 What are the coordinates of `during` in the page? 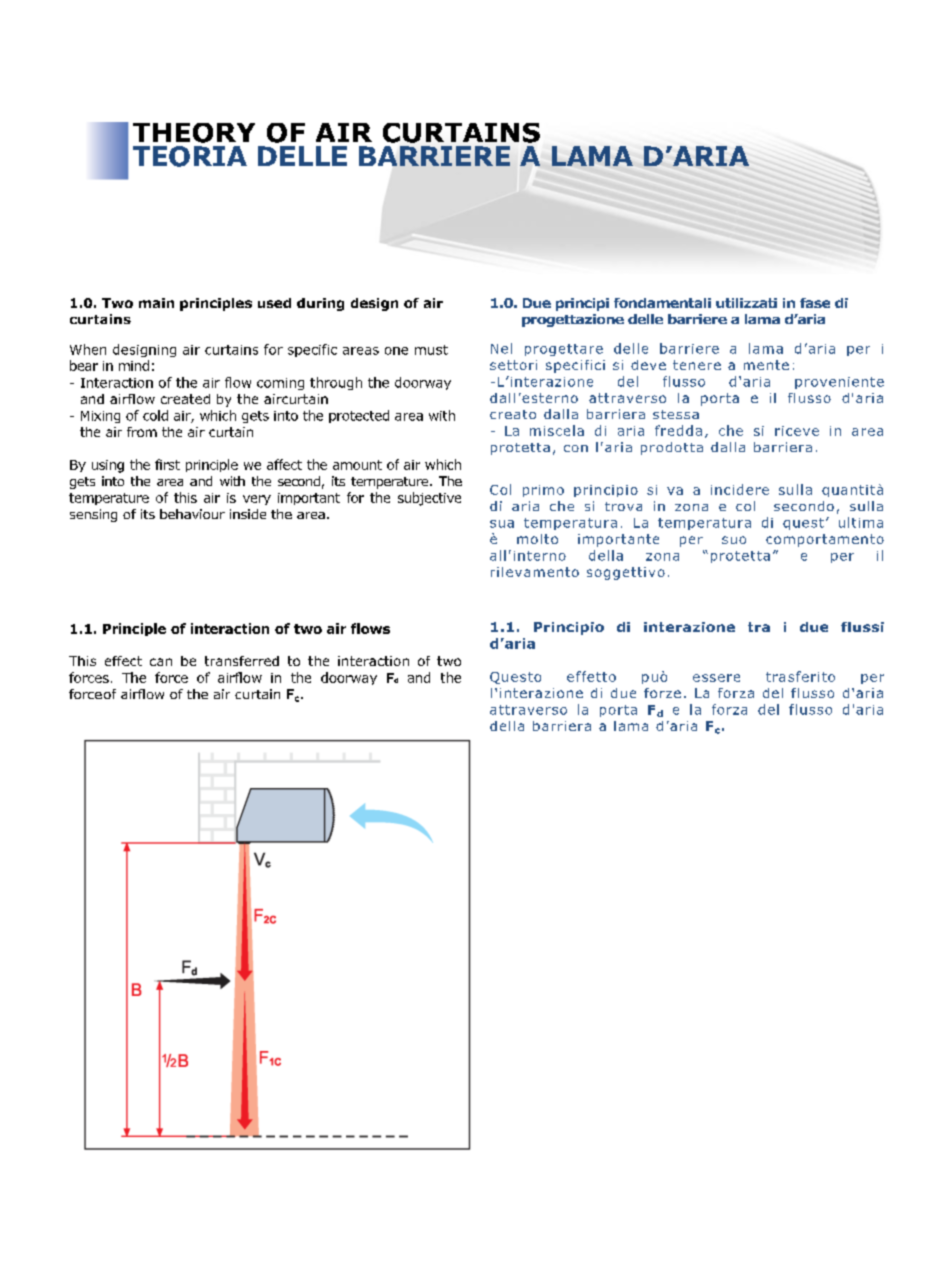 It's located at (320, 304).
